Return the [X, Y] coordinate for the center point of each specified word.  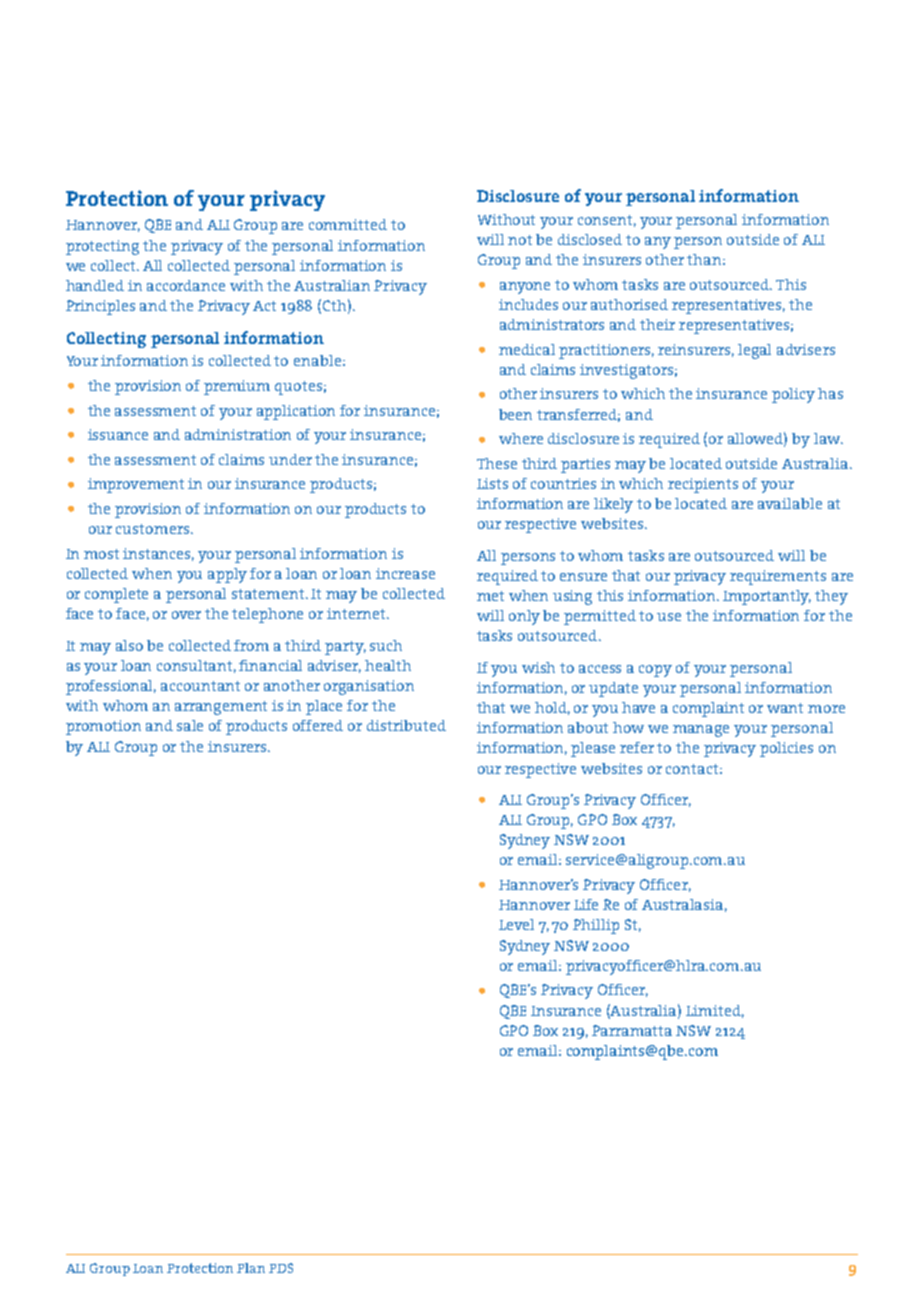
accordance [186, 285]
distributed [406, 725]
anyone [525, 288]
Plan [251, 1268]
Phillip [596, 926]
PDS [281, 1268]
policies [786, 749]
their [657, 324]
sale [190, 725]
